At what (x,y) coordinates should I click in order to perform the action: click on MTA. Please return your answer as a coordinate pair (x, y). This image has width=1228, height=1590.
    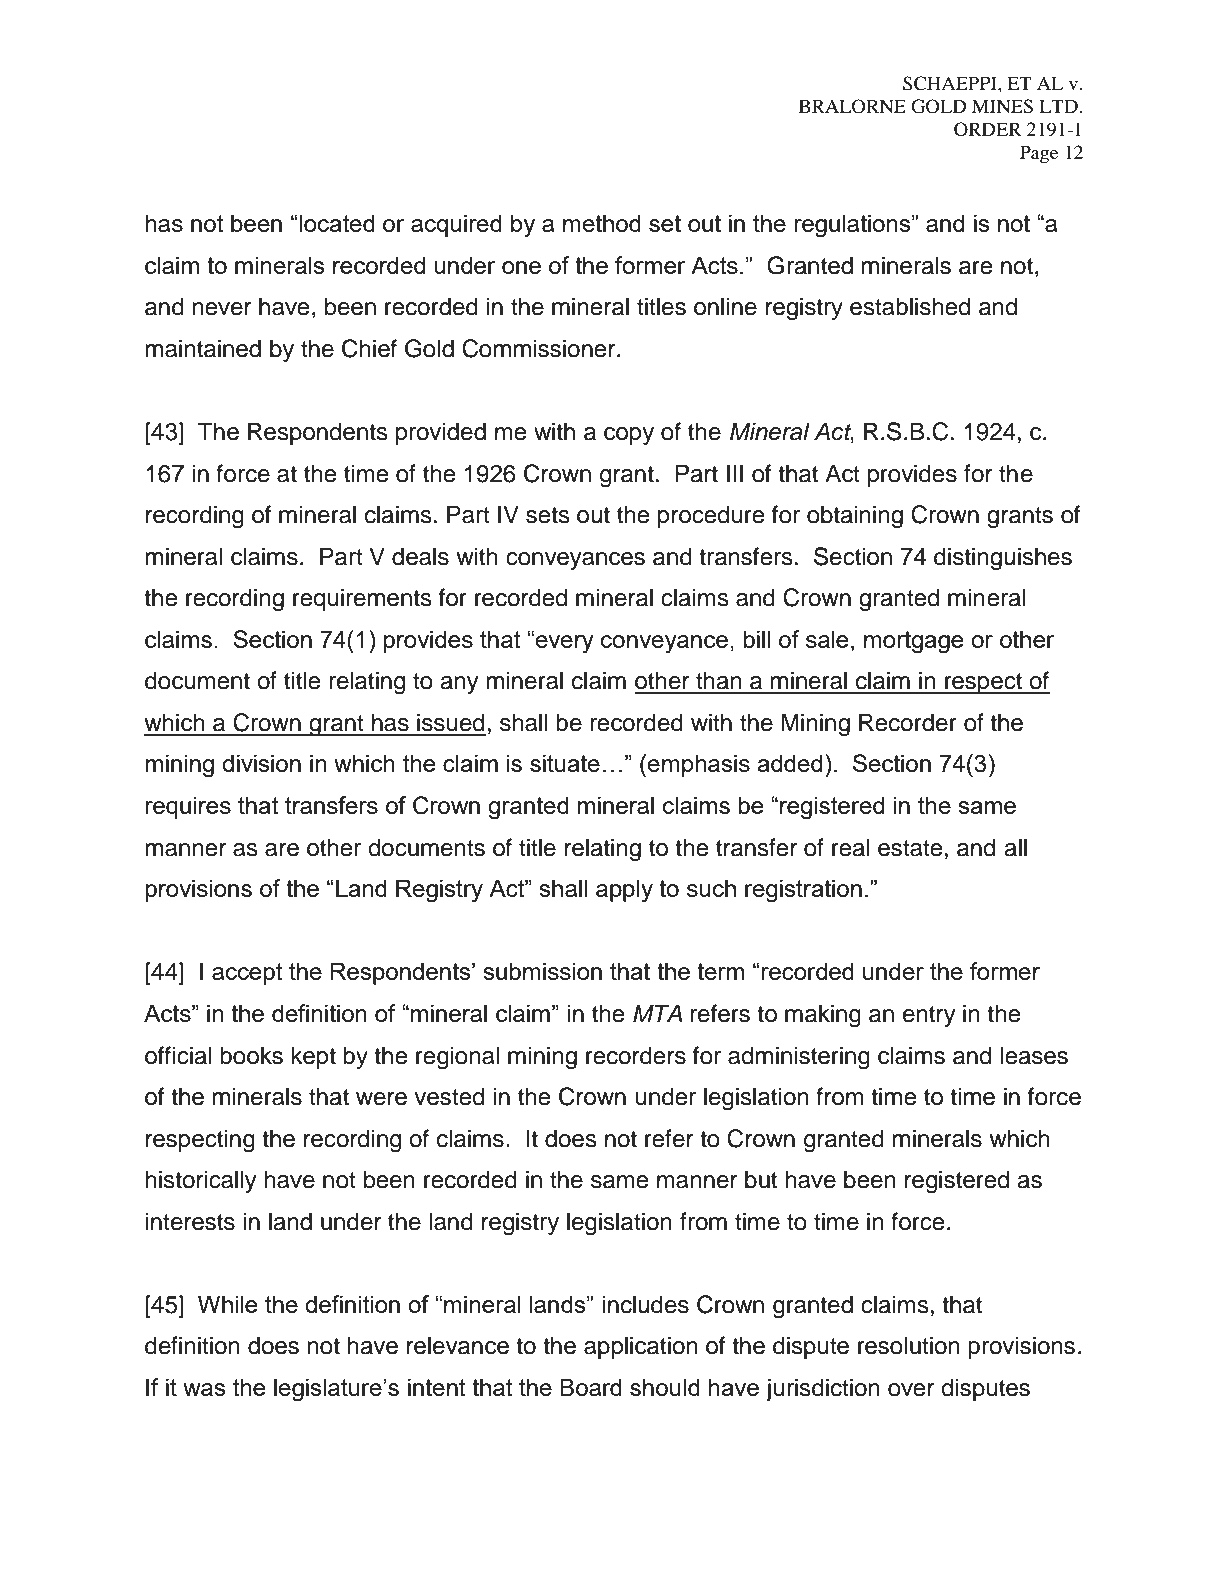
    Looking at the image, I should click on (657, 1013).
